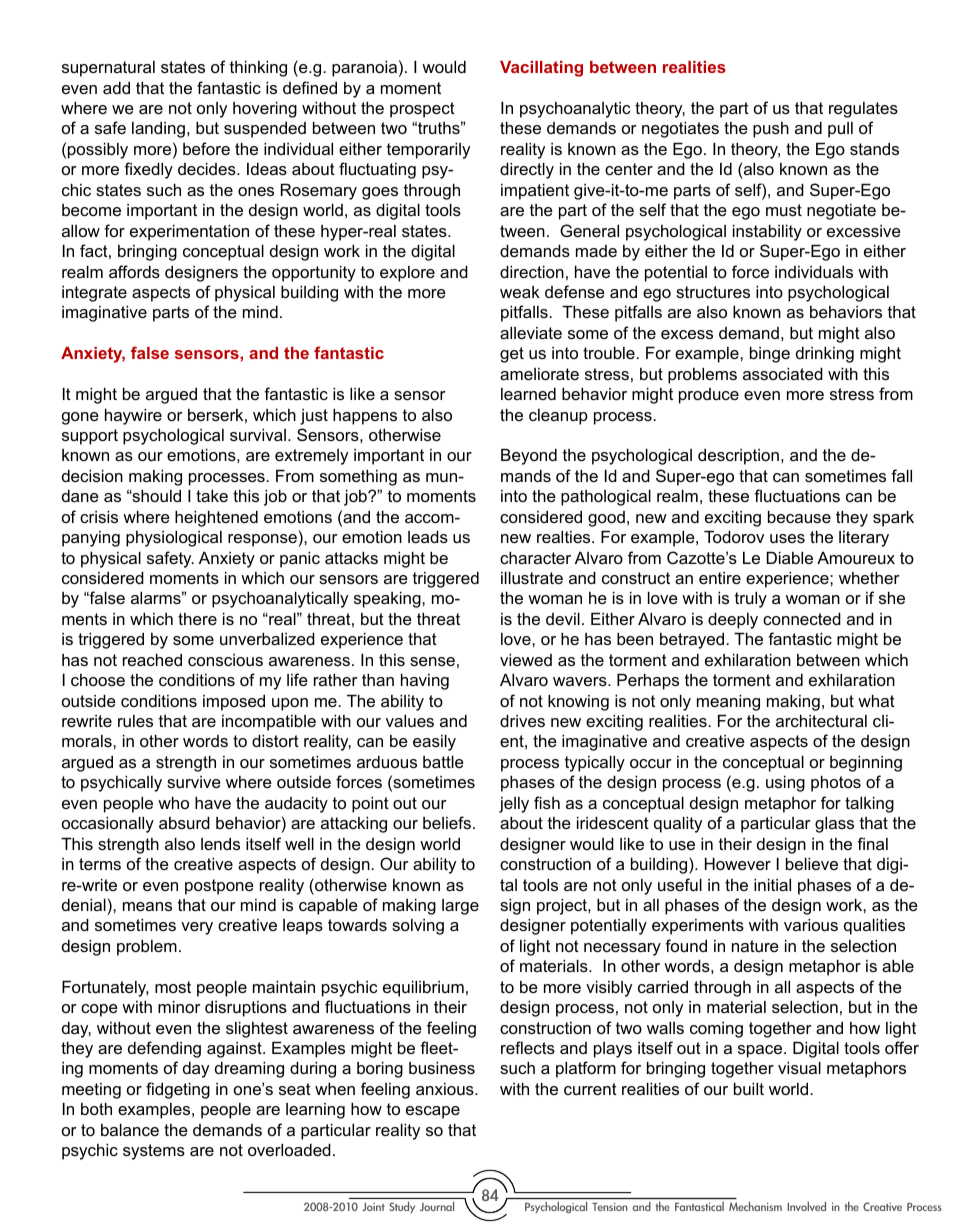 Image resolution: width=980 pixels, height=1226 pixels. I want to click on Journal, so click(437, 1206).
